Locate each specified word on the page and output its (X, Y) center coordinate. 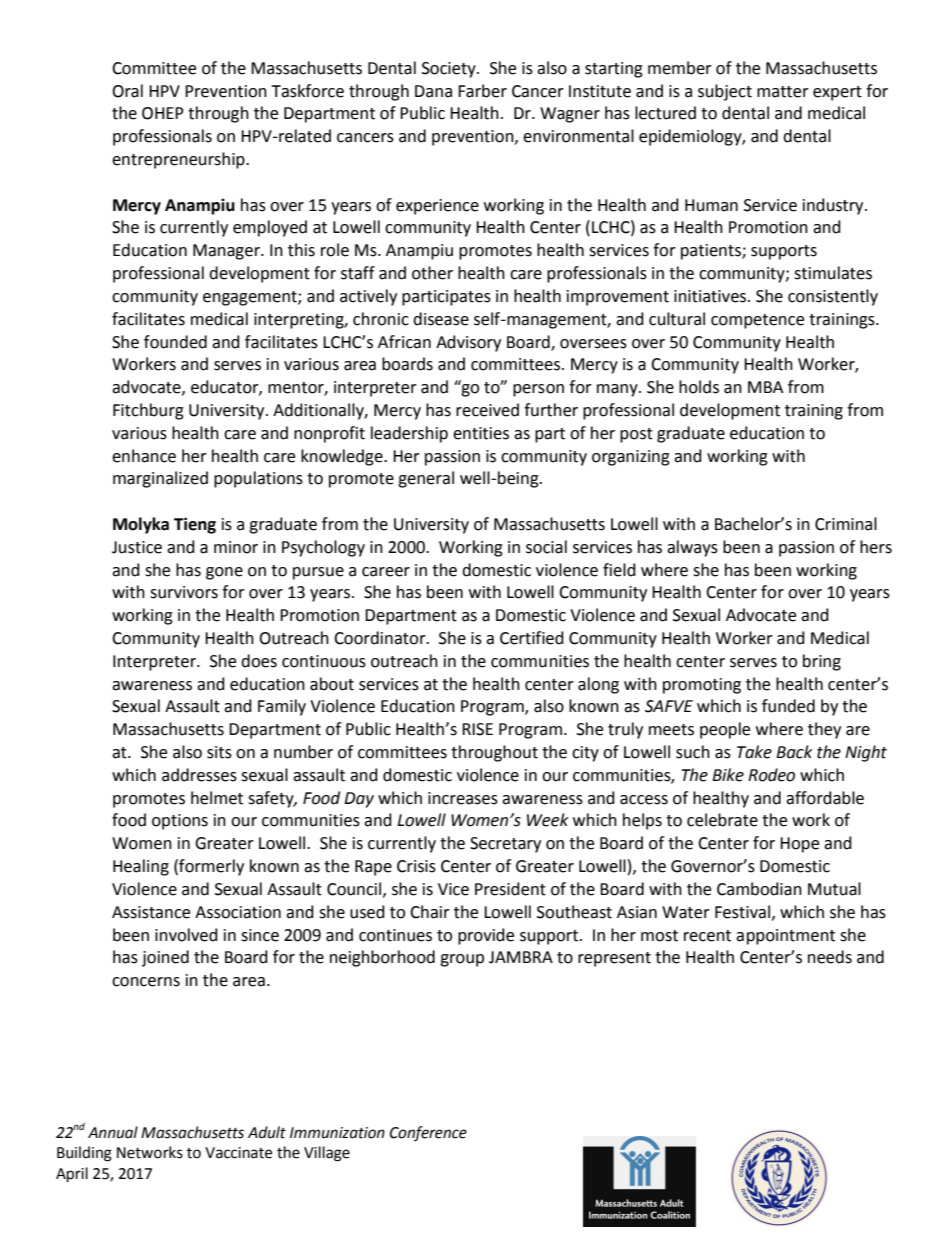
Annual (113, 1132)
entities (481, 433)
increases (463, 798)
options (180, 822)
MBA (765, 387)
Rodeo (771, 775)
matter (783, 92)
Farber (482, 91)
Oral (127, 91)
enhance (144, 456)
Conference (428, 1133)
